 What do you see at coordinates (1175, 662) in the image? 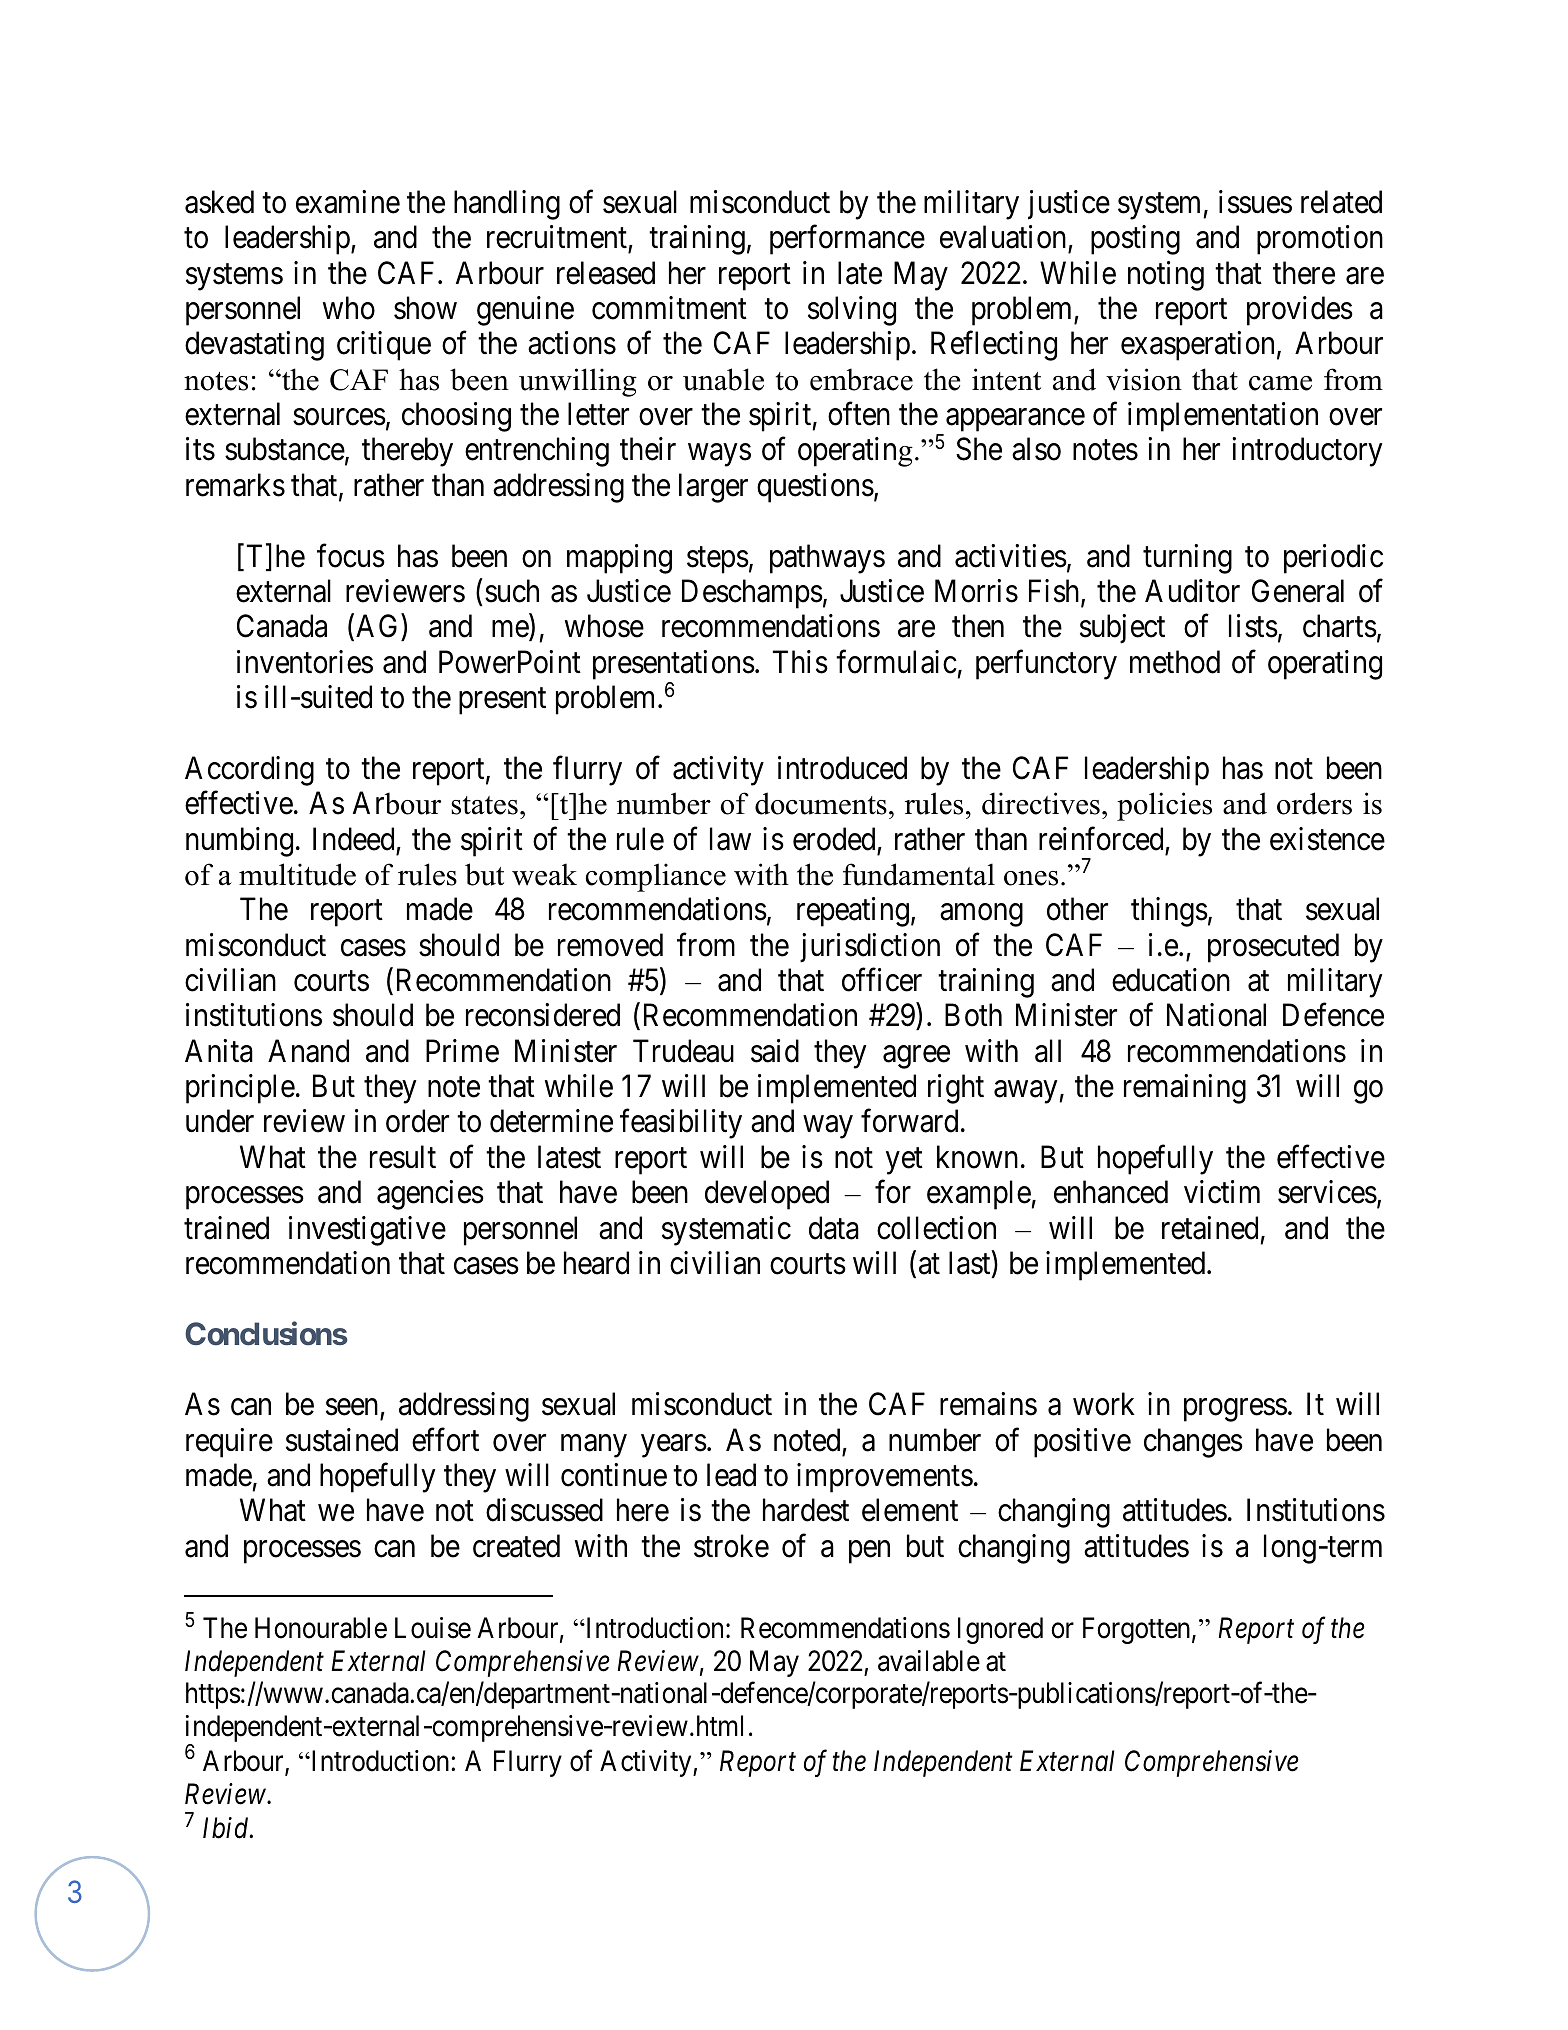
I see `method` at bounding box center [1175, 662].
